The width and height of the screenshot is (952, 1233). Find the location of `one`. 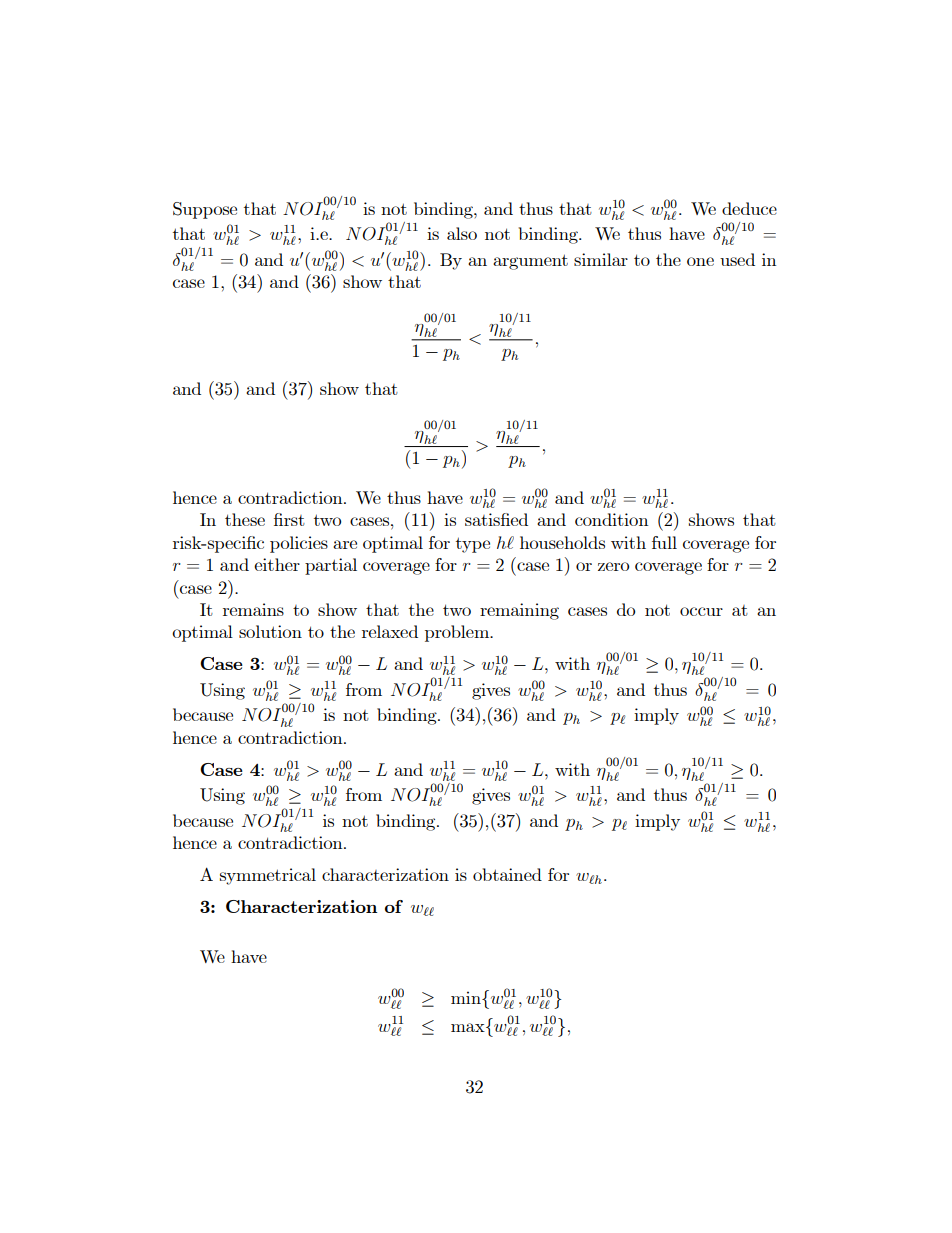

one is located at coordinates (700, 261).
